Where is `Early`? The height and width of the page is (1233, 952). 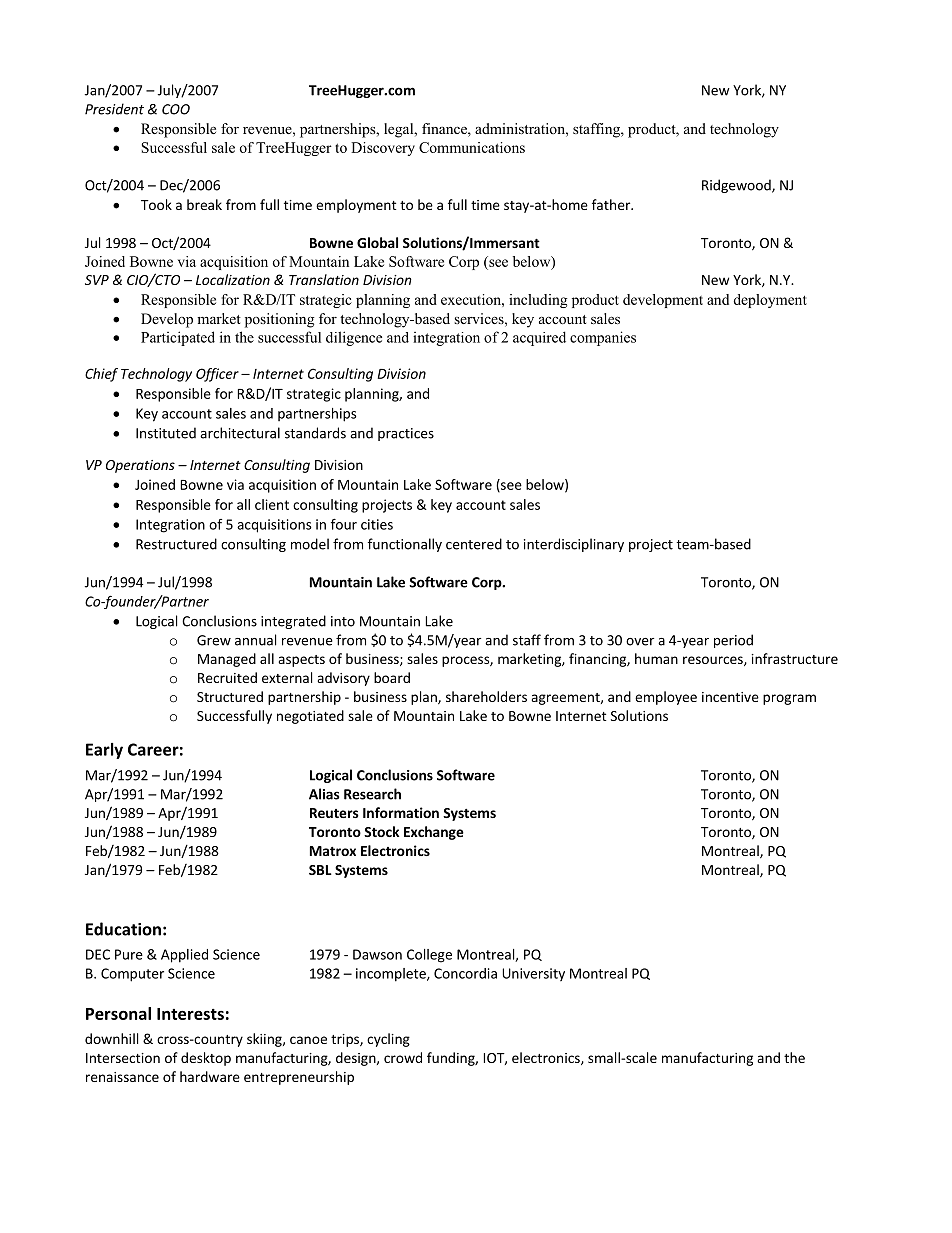
Early is located at coordinates (104, 751).
